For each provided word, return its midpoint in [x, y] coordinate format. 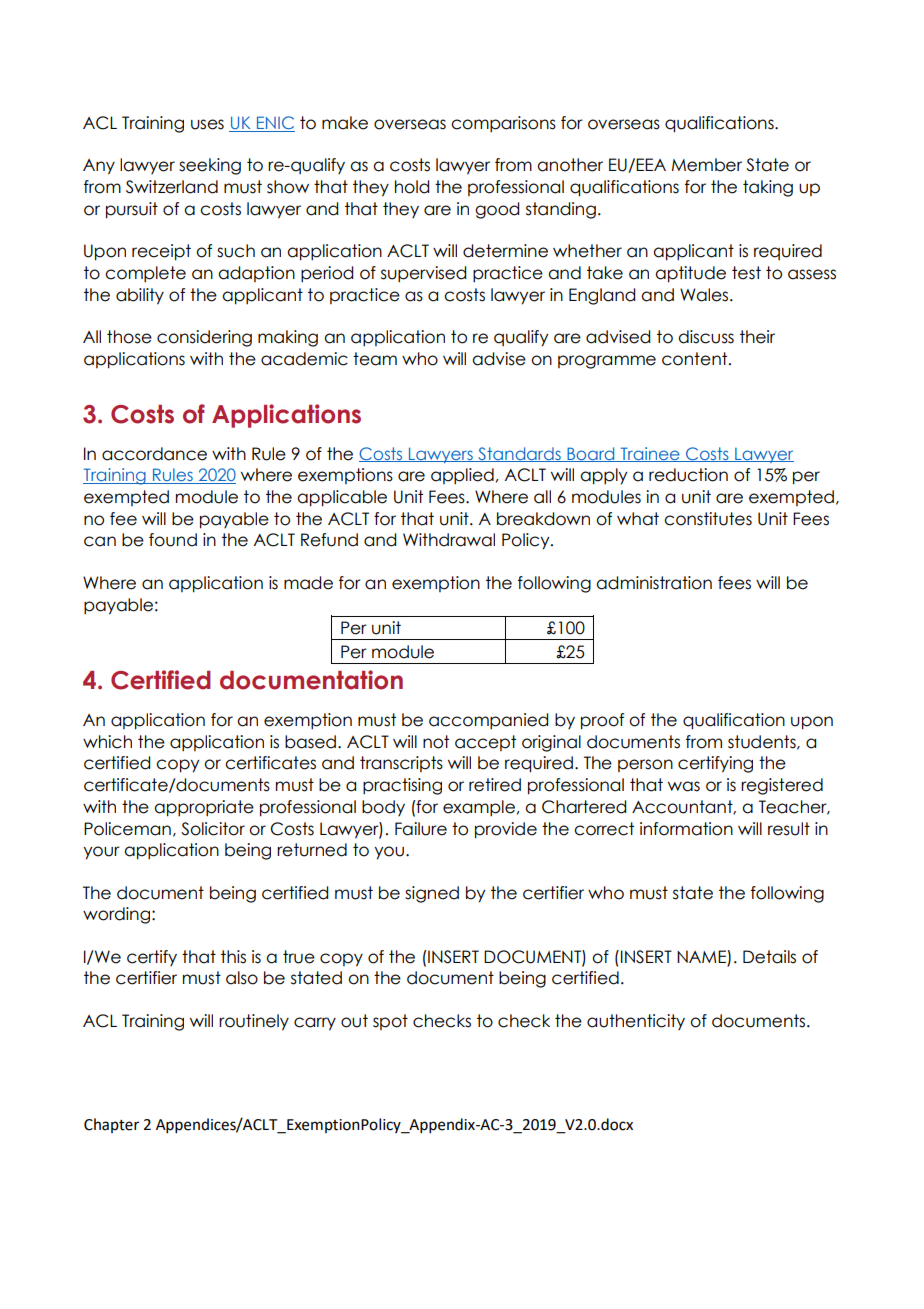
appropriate [204, 808]
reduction [688, 475]
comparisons [503, 124]
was [684, 786]
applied [462, 476]
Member [707, 165]
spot [390, 1022]
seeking [210, 166]
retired [495, 785]
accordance [154, 454]
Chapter [111, 1125]
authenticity [636, 1022]
